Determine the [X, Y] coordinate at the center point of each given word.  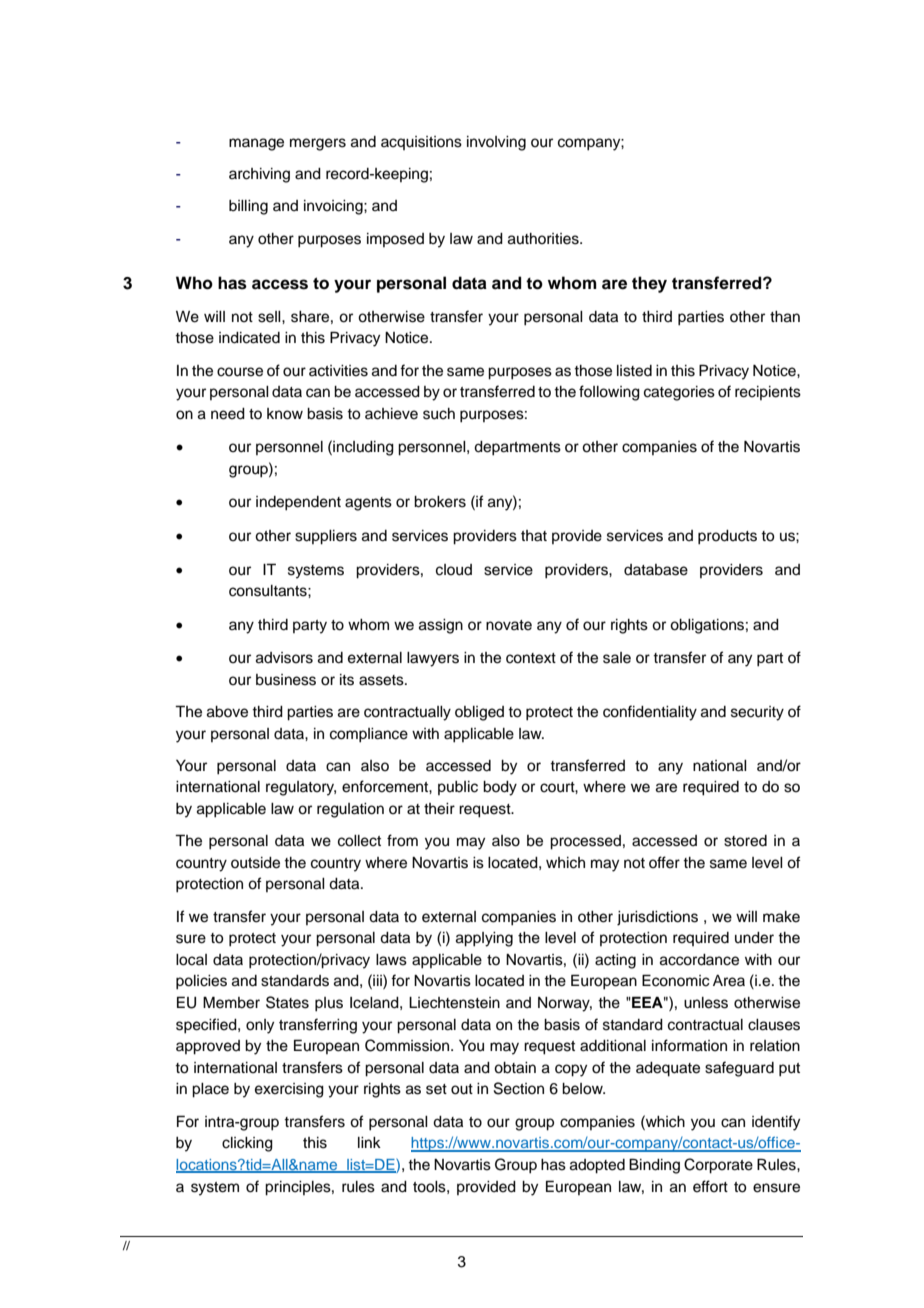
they [649, 284]
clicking [247, 1144]
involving [496, 143]
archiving [259, 175]
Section [519, 1088]
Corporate [718, 1166]
